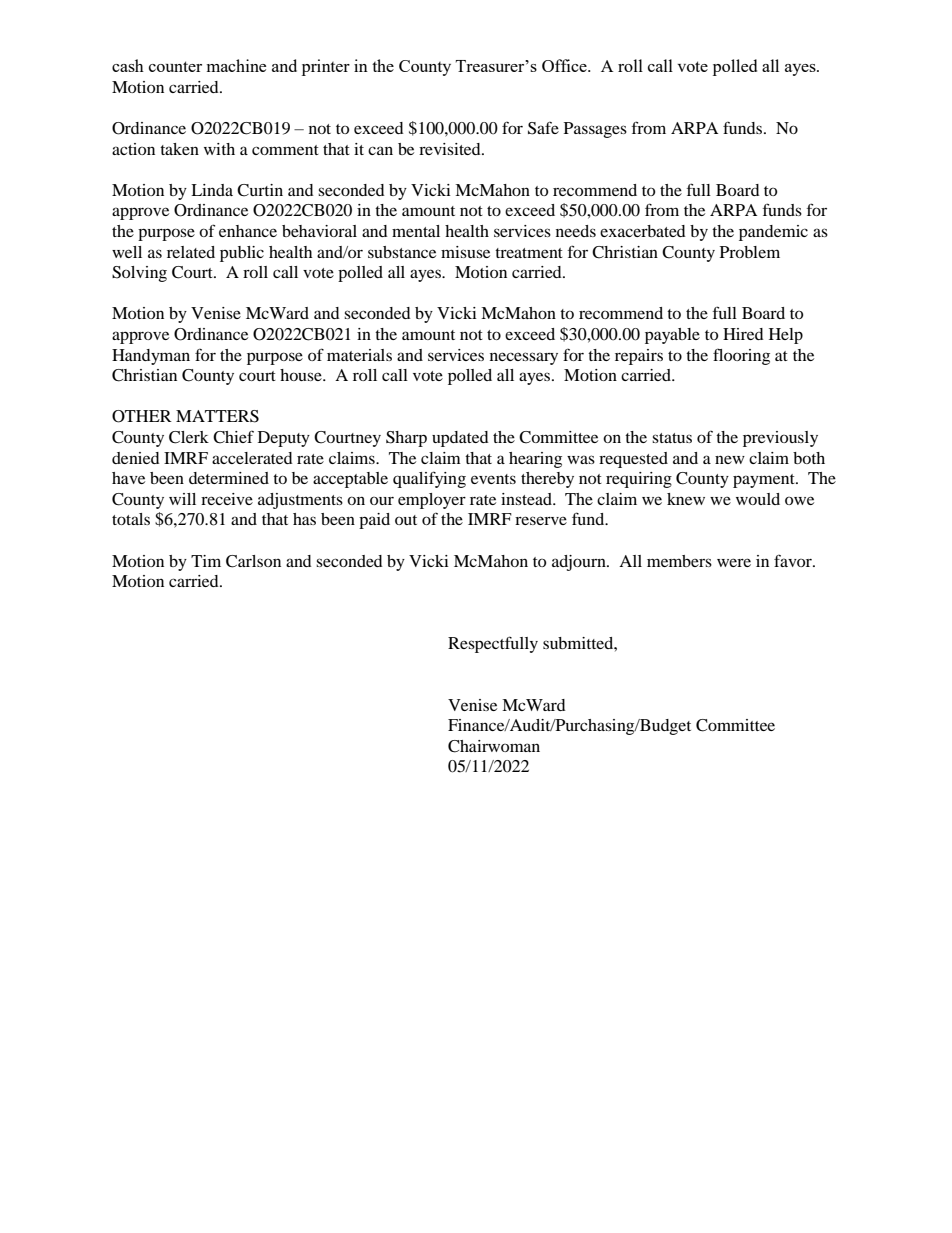  Describe the element at coordinates (465, 252) in the page. I see `misuse` at that location.
